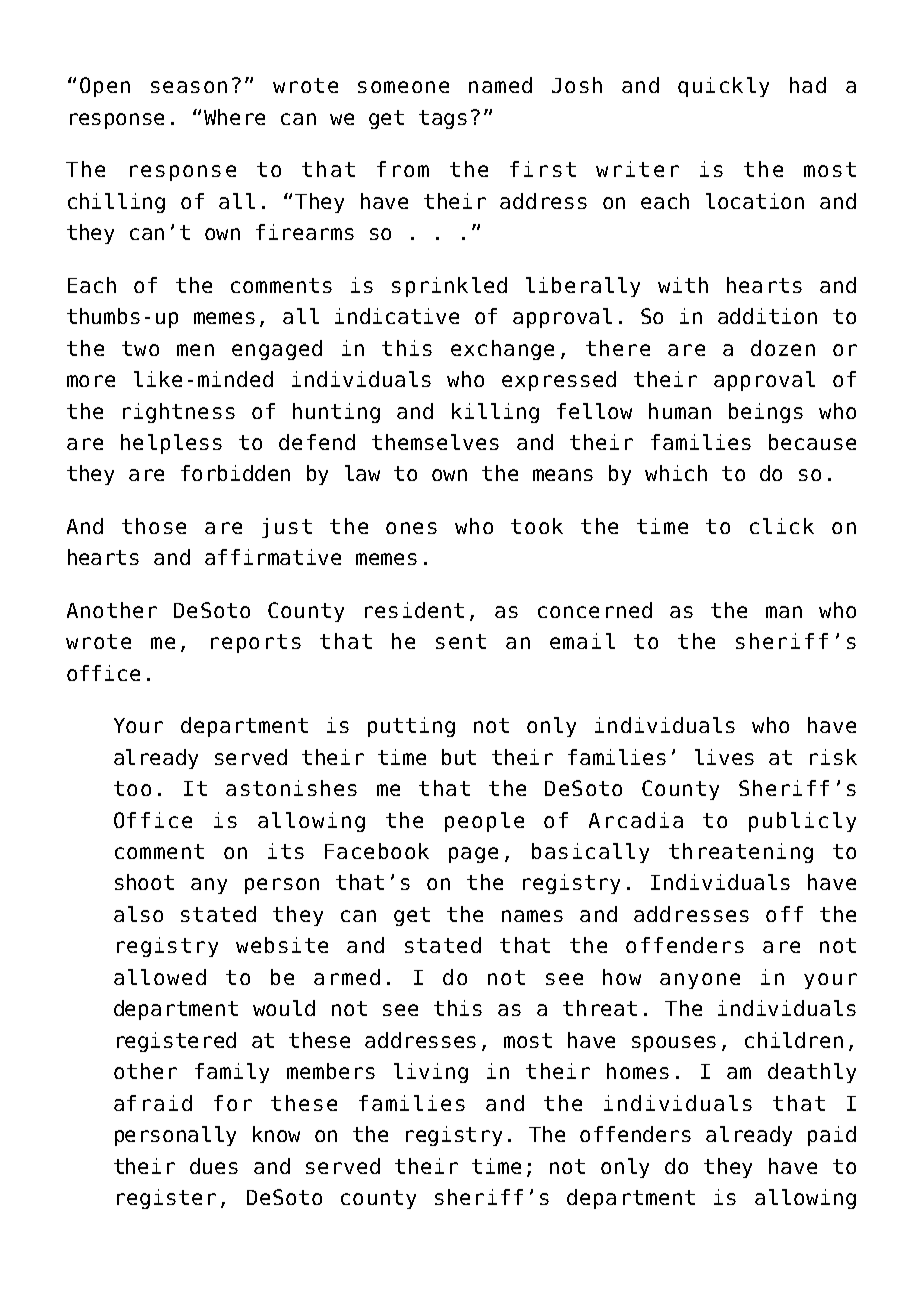 This document has width=924, height=1308. Describe the element at coordinates (723, 87) in the document. I see `quickly` at that location.
